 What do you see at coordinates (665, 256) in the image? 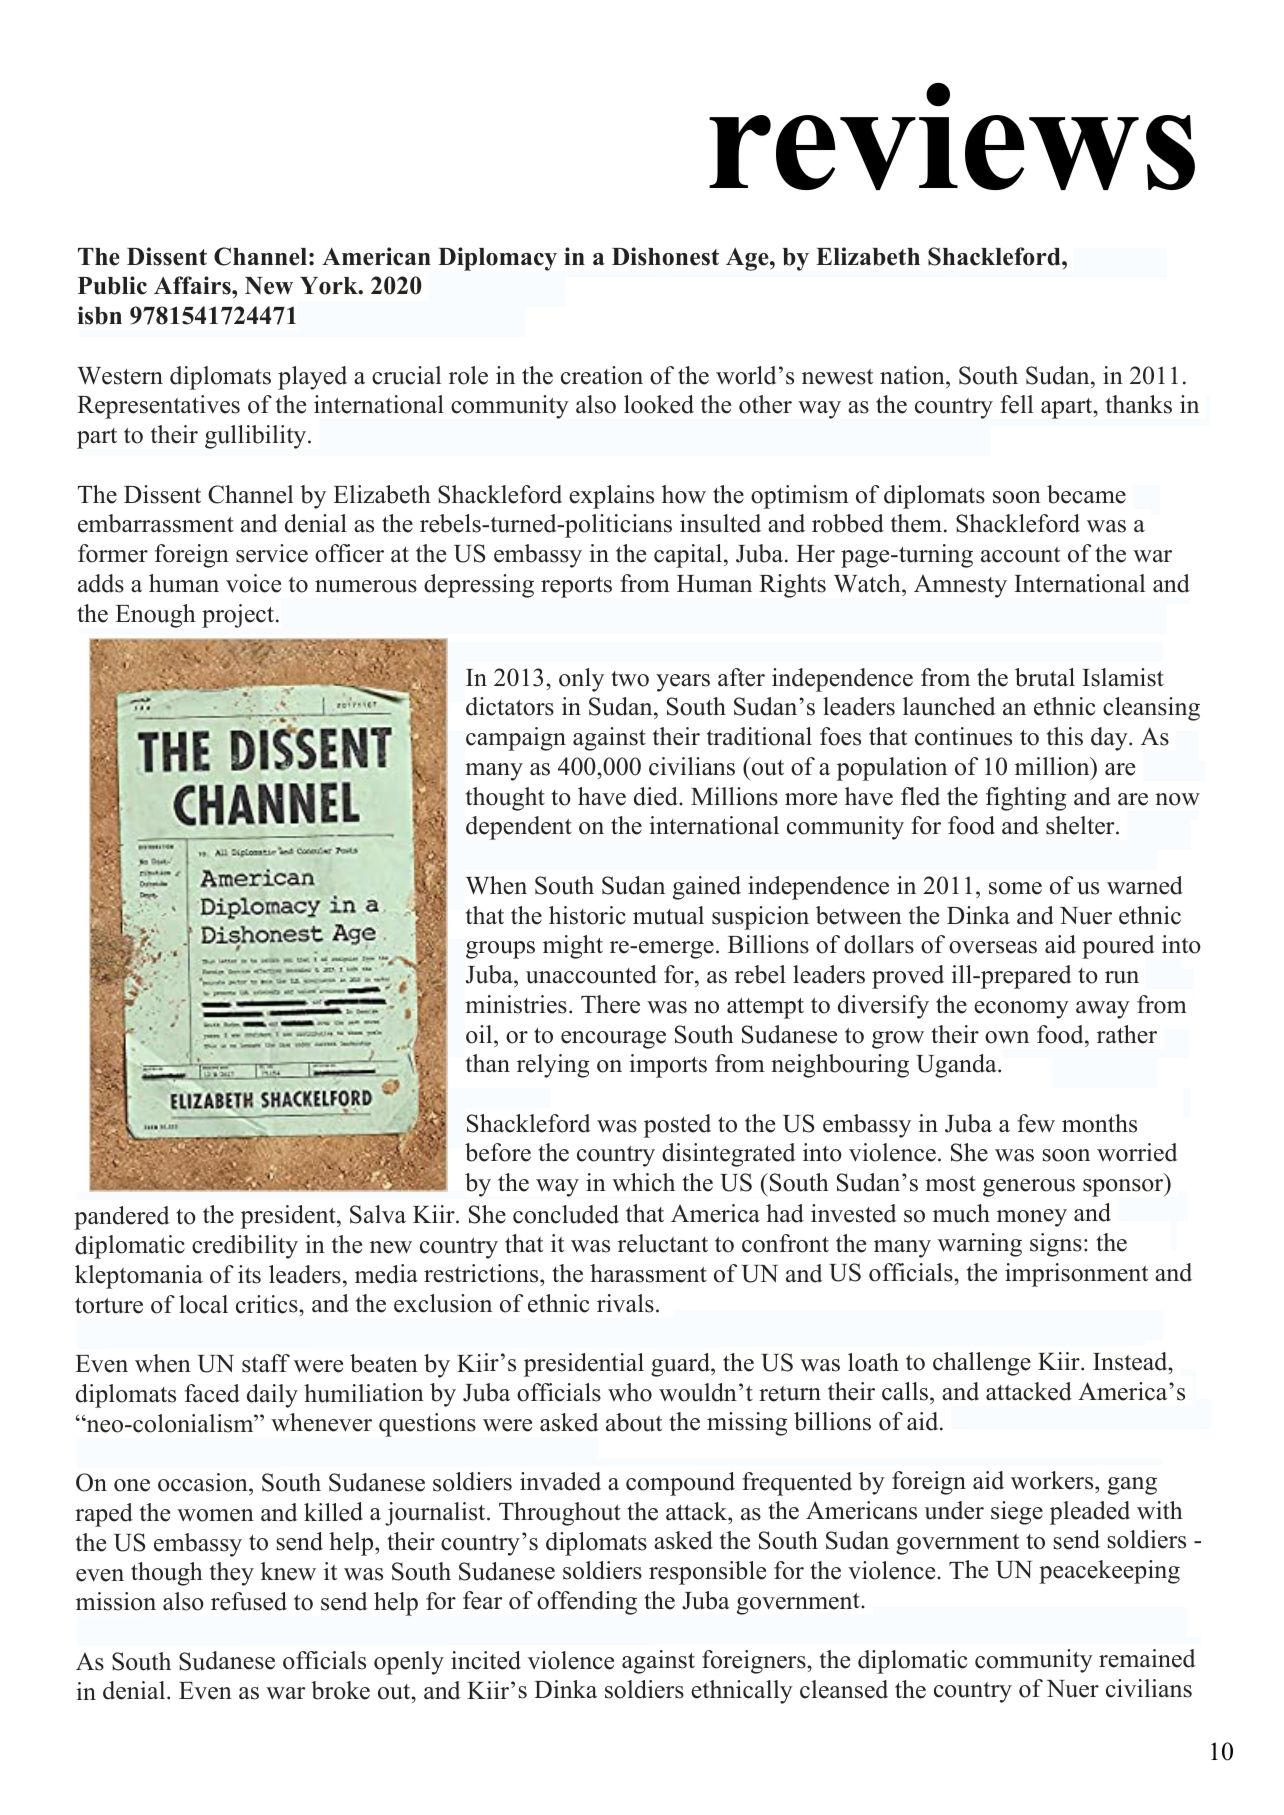
I see `Dishonest` at bounding box center [665, 256].
